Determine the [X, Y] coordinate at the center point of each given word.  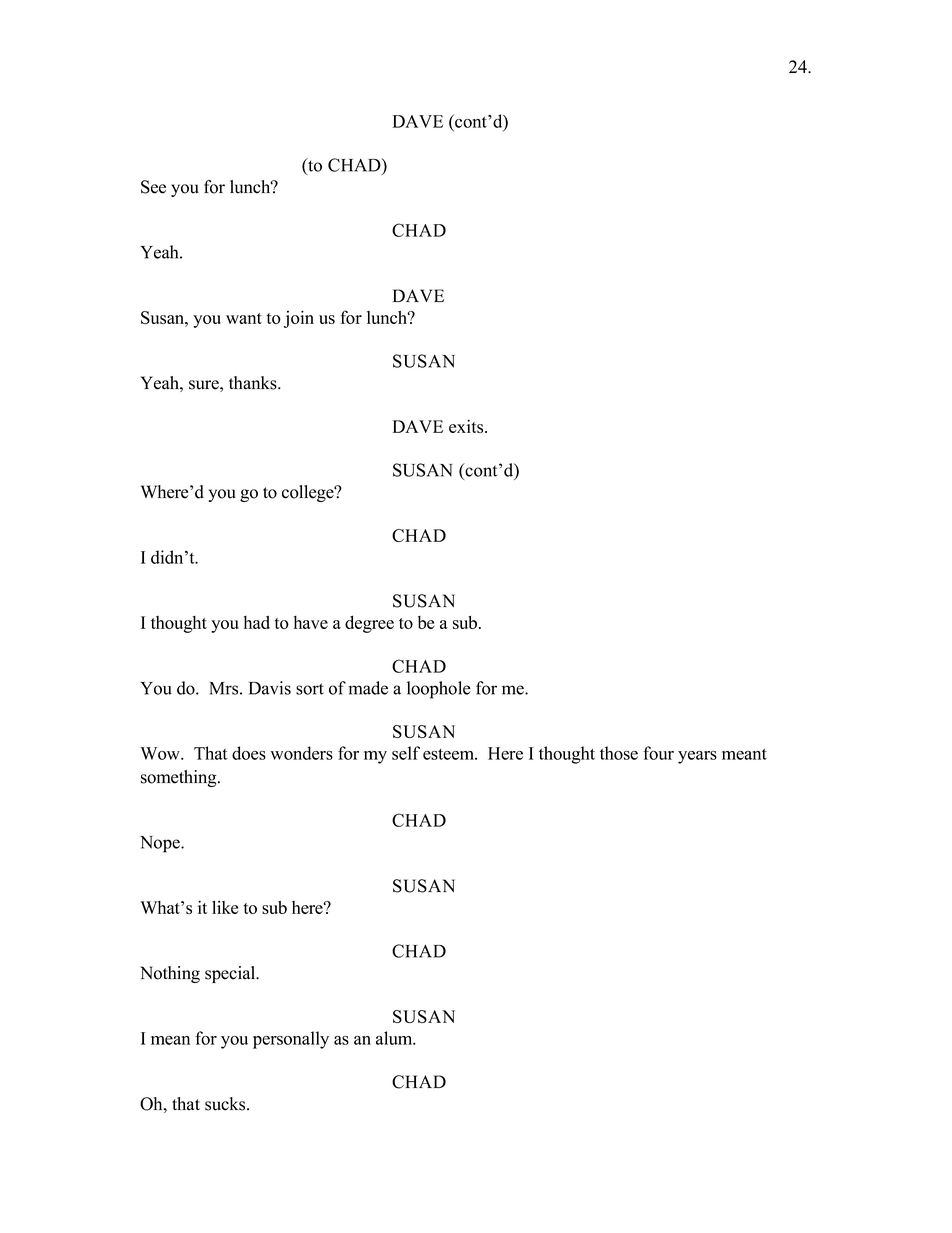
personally [291, 1040]
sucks [226, 1104]
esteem [449, 754]
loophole [439, 690]
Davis [270, 688]
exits [467, 426]
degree [369, 624]
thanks [254, 383]
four [658, 753]
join [299, 319]
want [244, 318]
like [225, 907]
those [619, 753]
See [153, 187]
